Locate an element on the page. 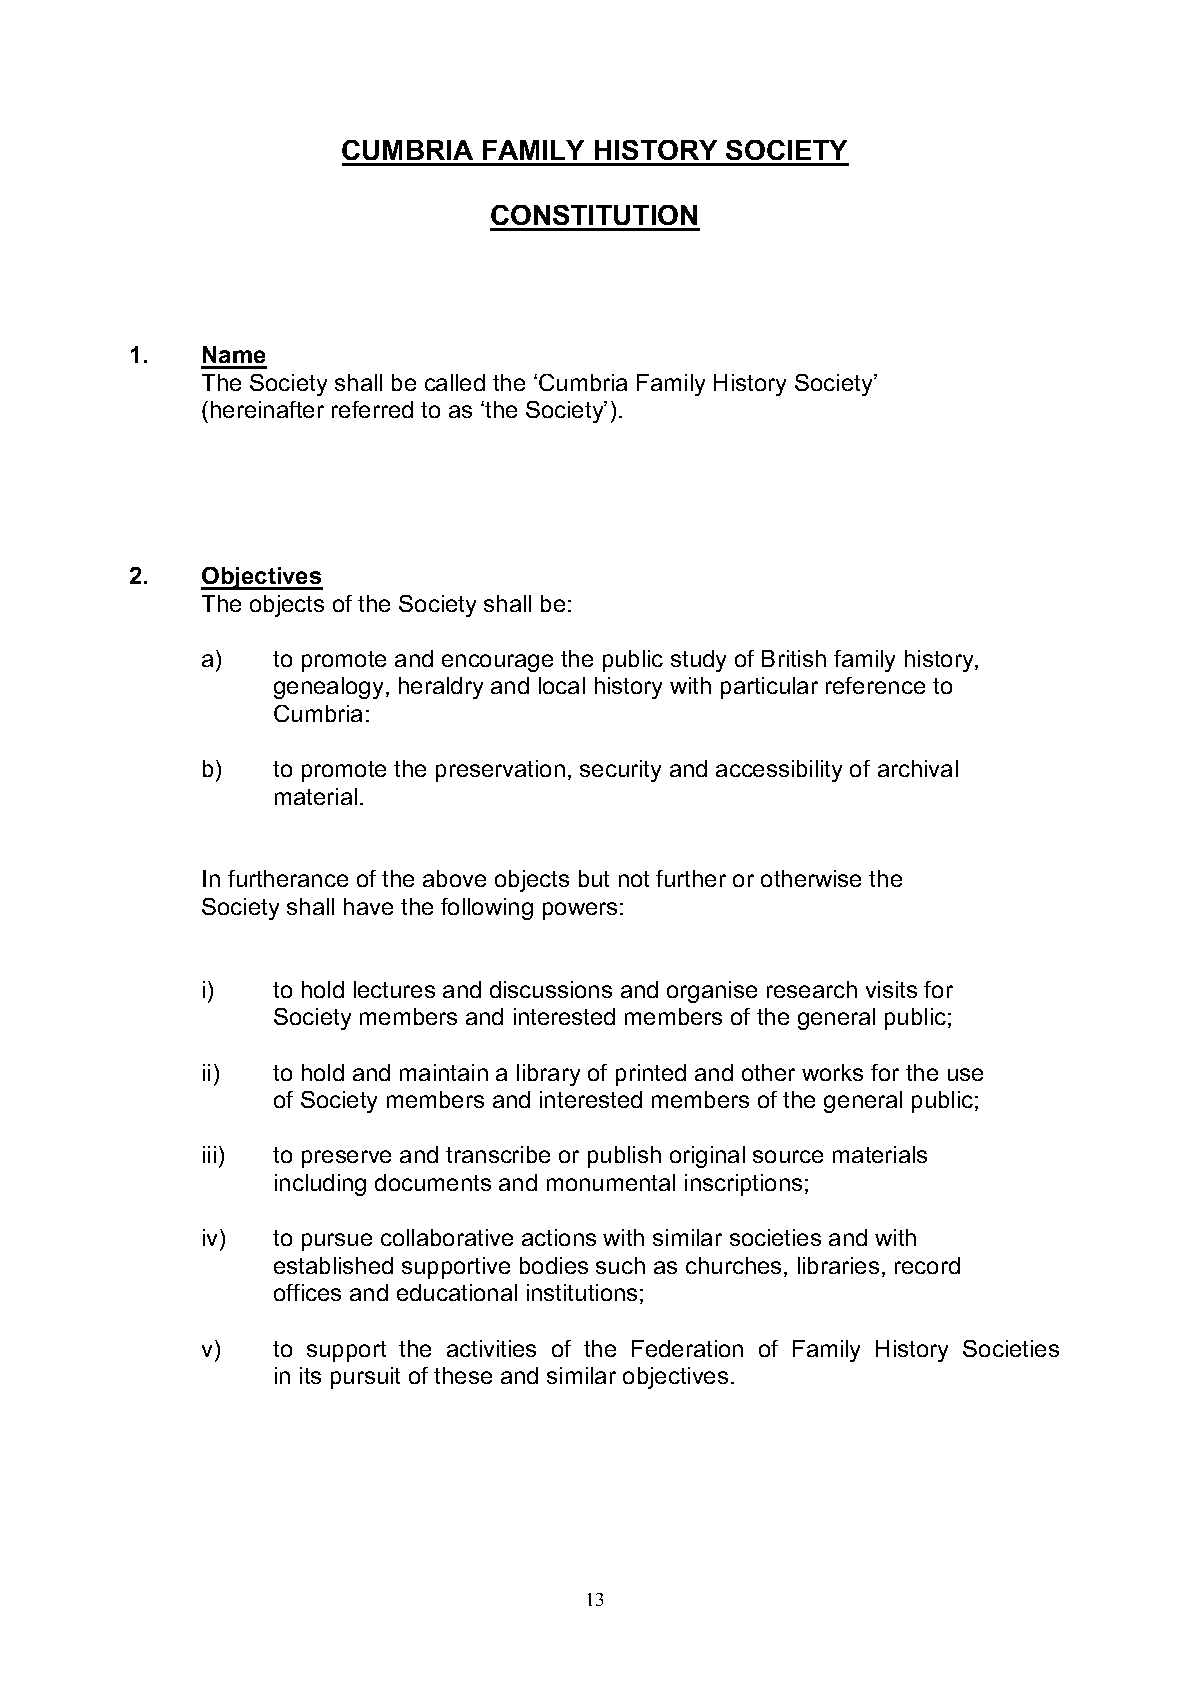 The image size is (1190, 1683). visits is located at coordinates (891, 989).
